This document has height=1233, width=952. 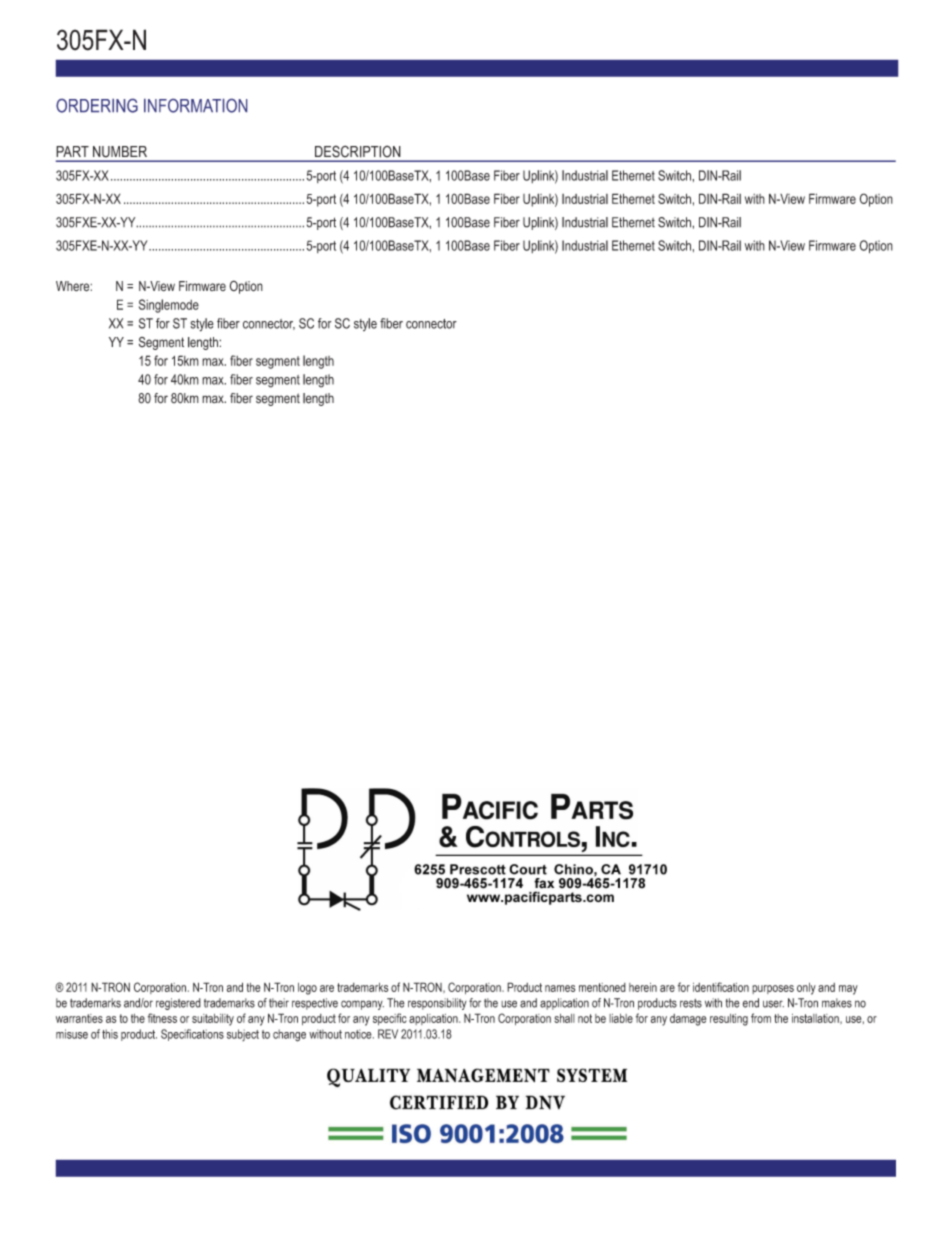 I want to click on INFORMATION, so click(x=195, y=106).
